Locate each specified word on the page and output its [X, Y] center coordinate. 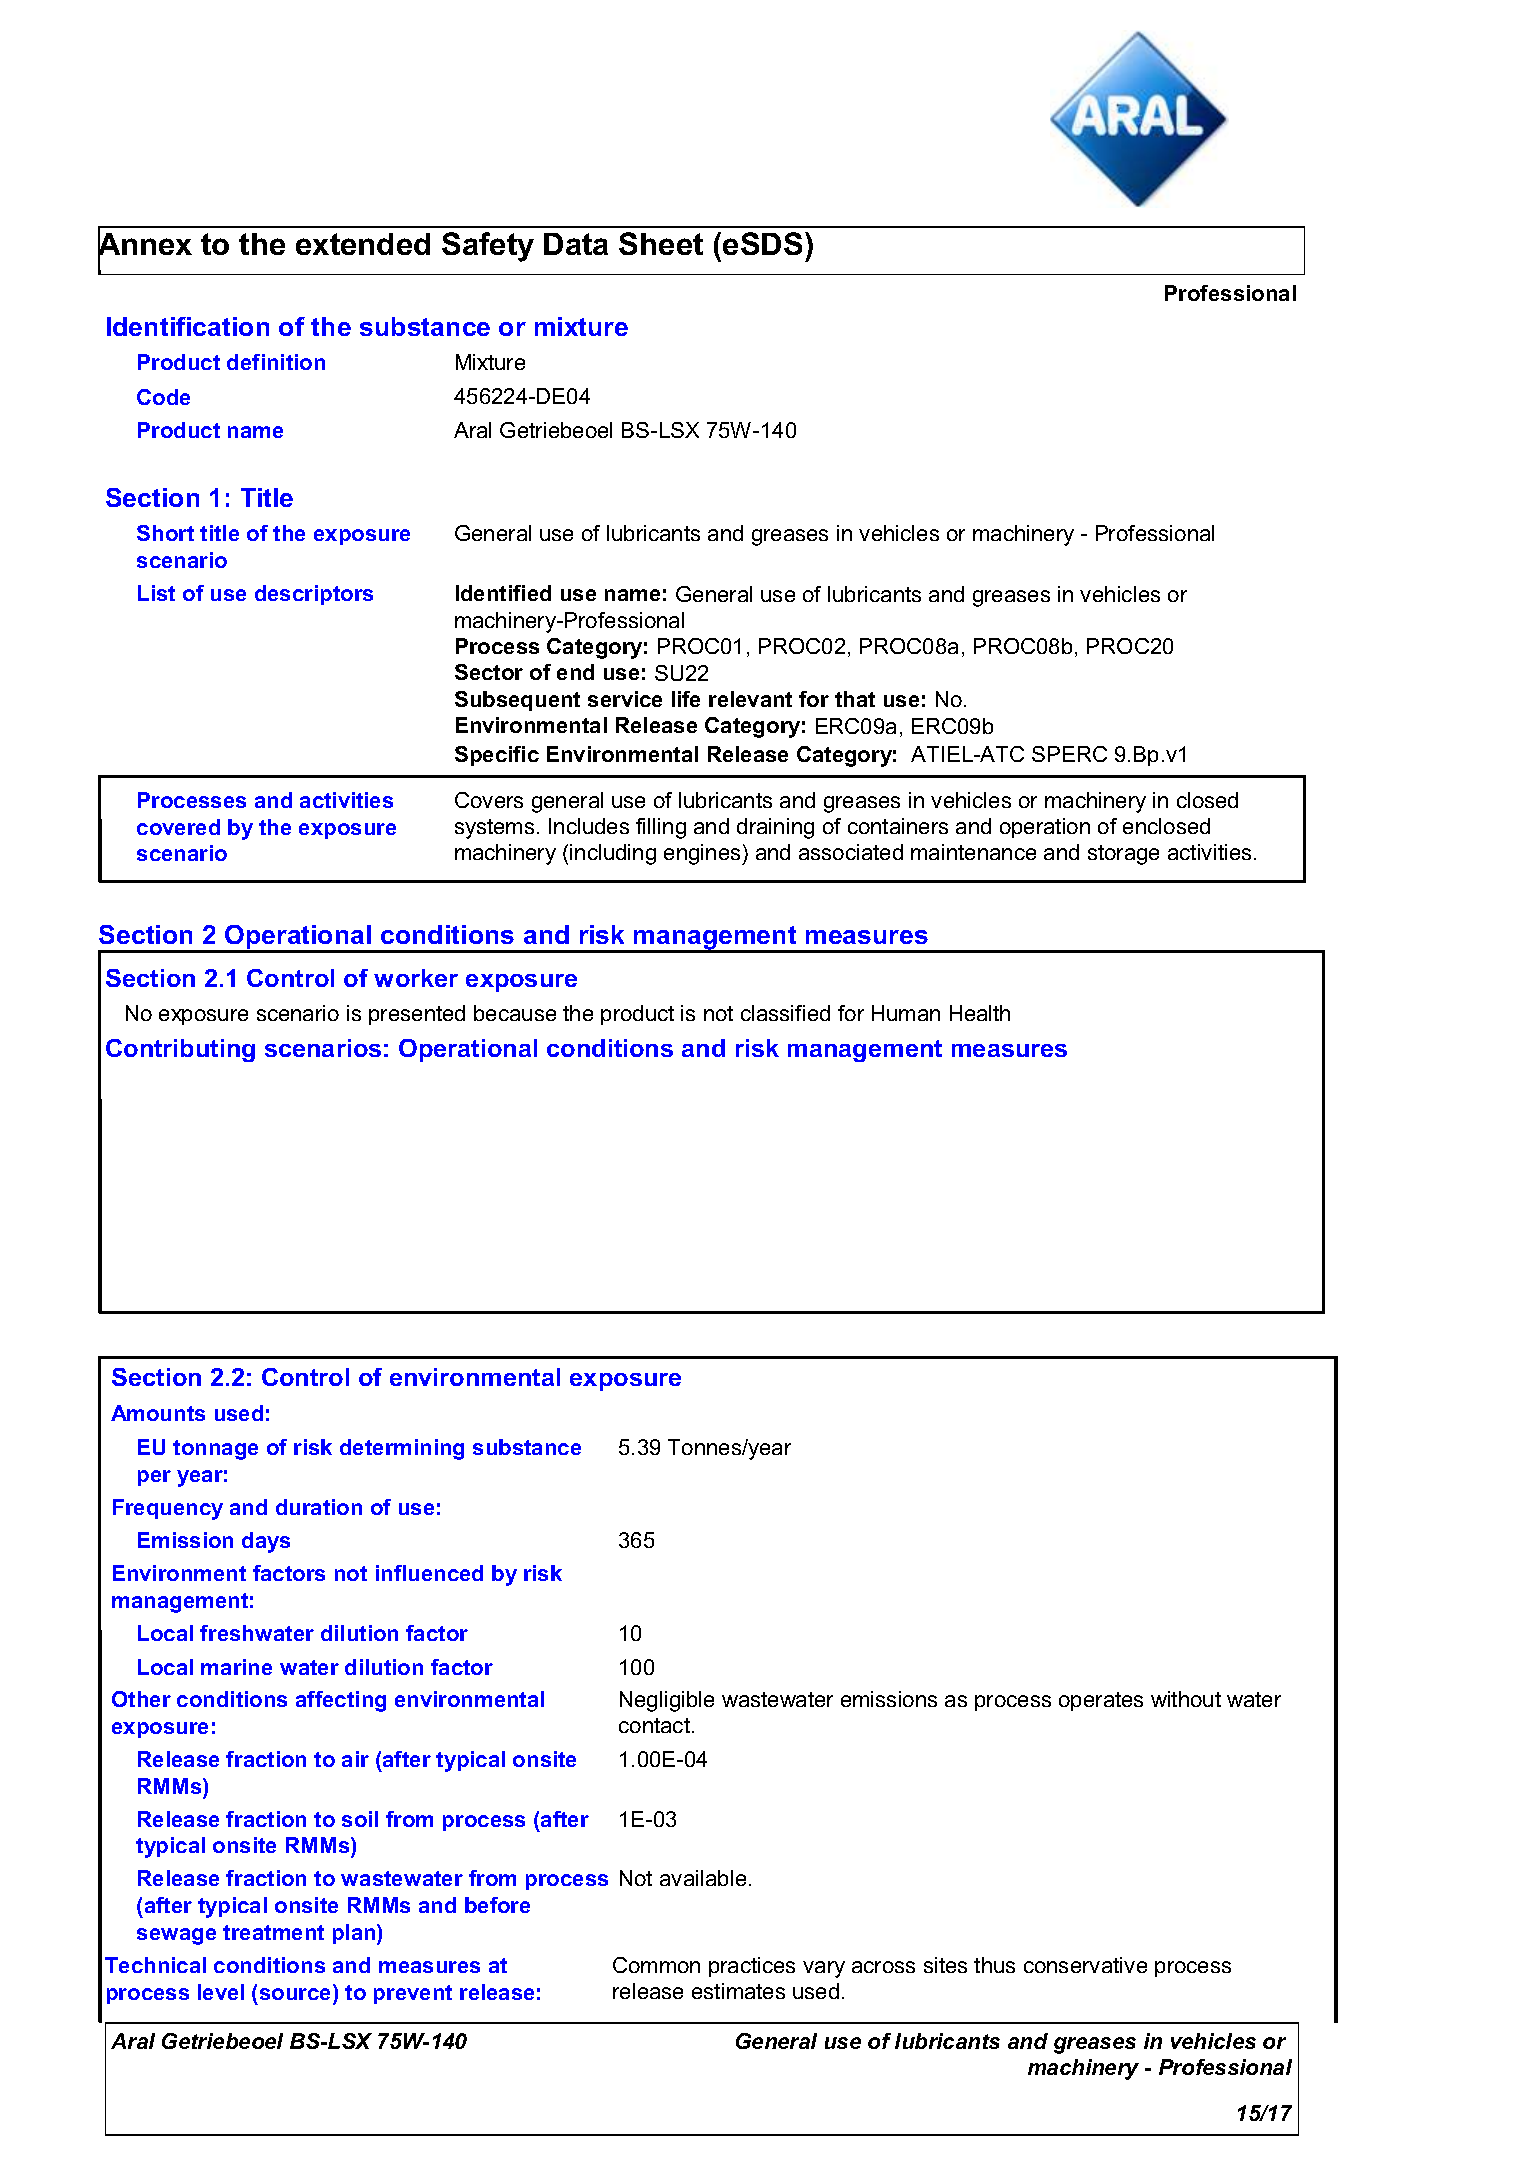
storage [1123, 855]
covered [178, 827]
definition [276, 362]
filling [661, 828]
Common [656, 1965]
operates [1101, 1701]
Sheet [661, 243]
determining [402, 1449]
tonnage [215, 1450]
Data [576, 244]
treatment [273, 1932]
